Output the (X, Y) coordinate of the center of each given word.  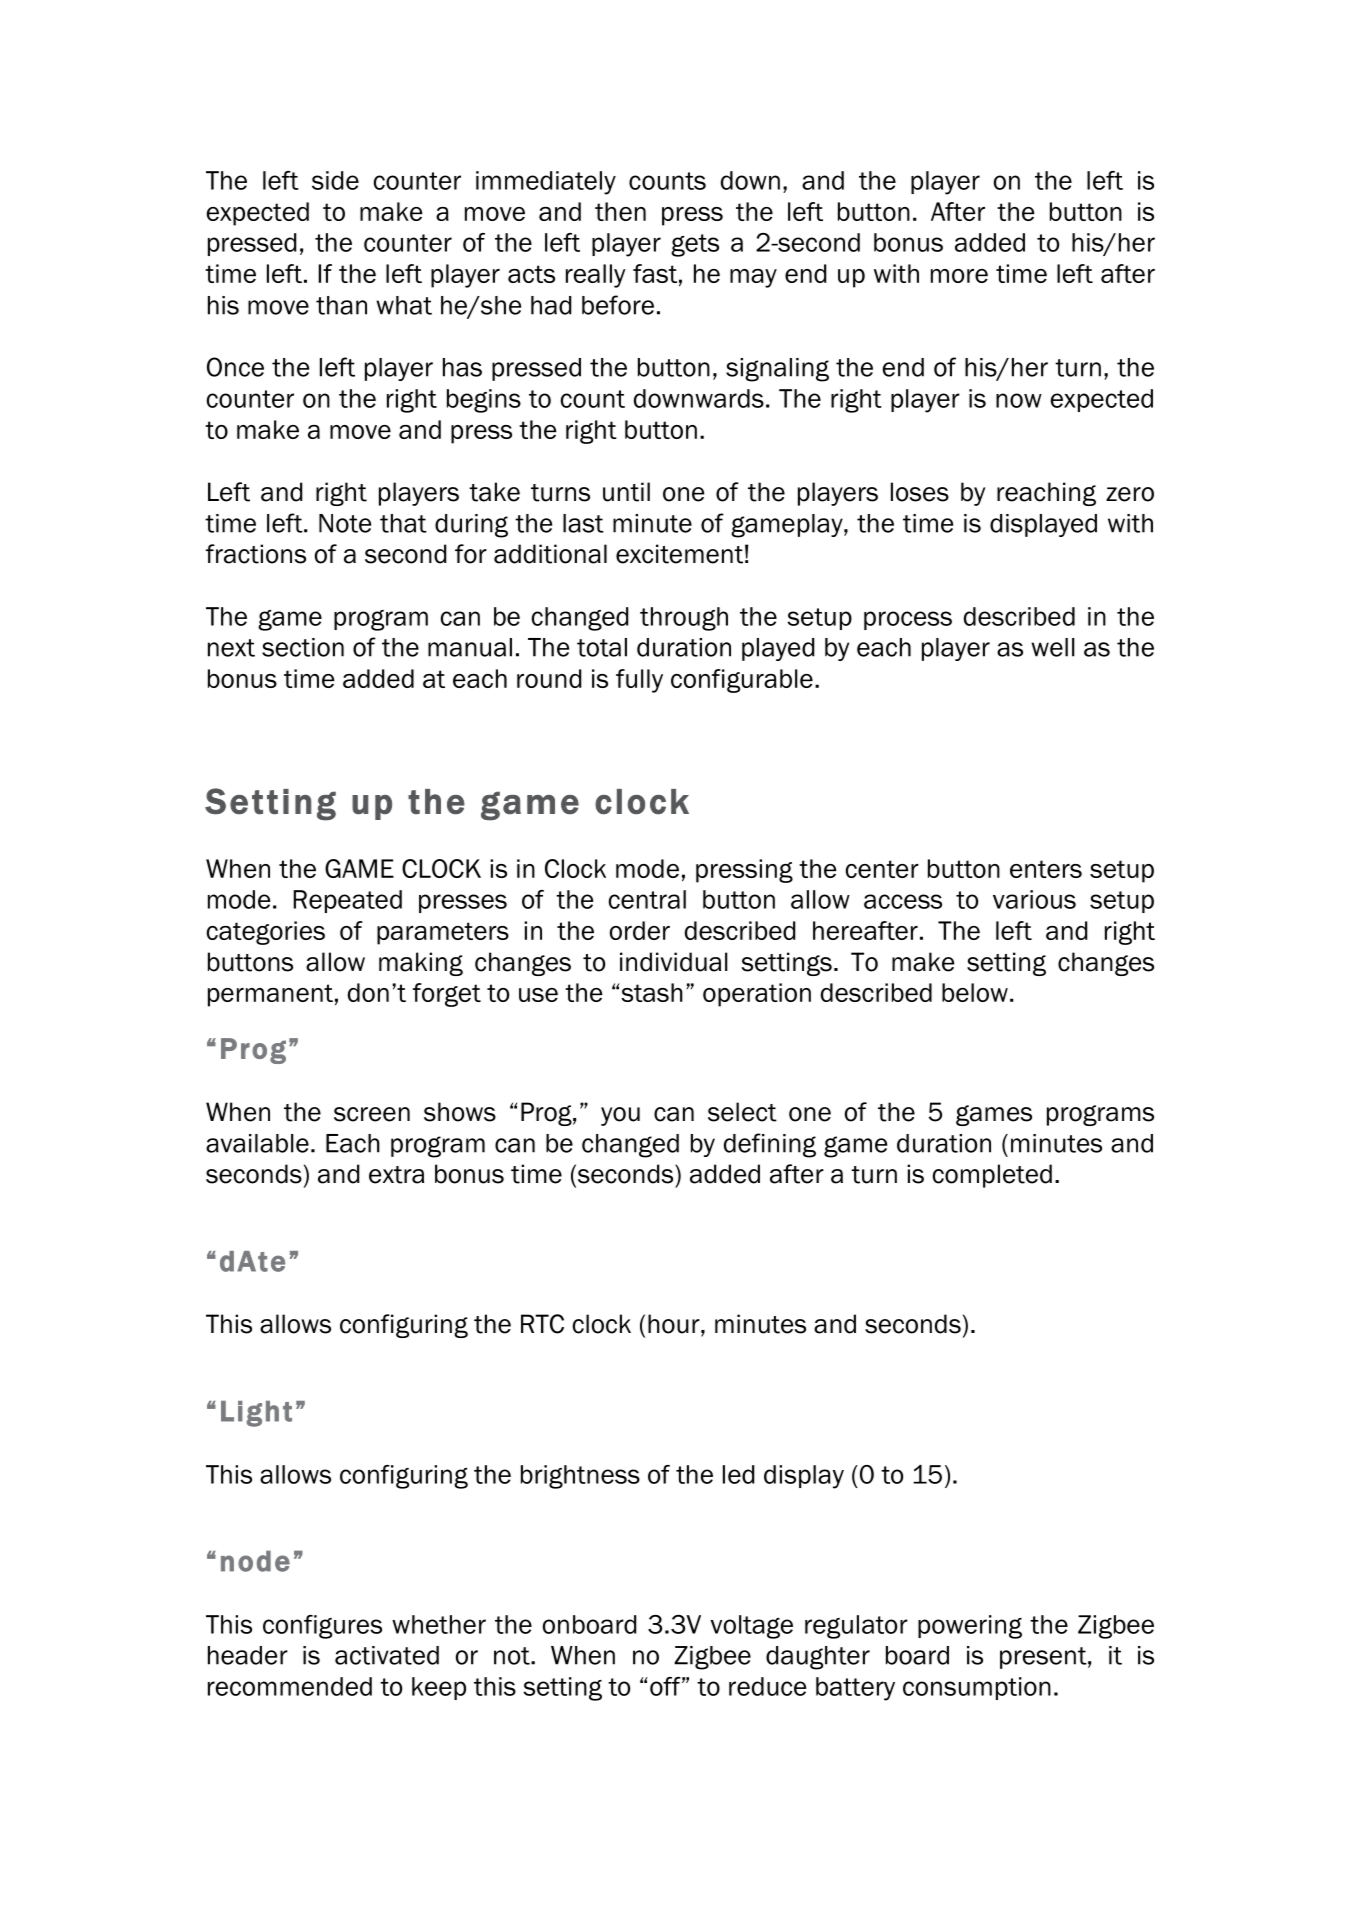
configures (322, 1627)
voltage (751, 1627)
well (1053, 647)
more (959, 276)
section (303, 647)
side (335, 180)
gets (695, 245)
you (620, 1116)
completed (992, 1176)
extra (396, 1175)
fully (639, 681)
